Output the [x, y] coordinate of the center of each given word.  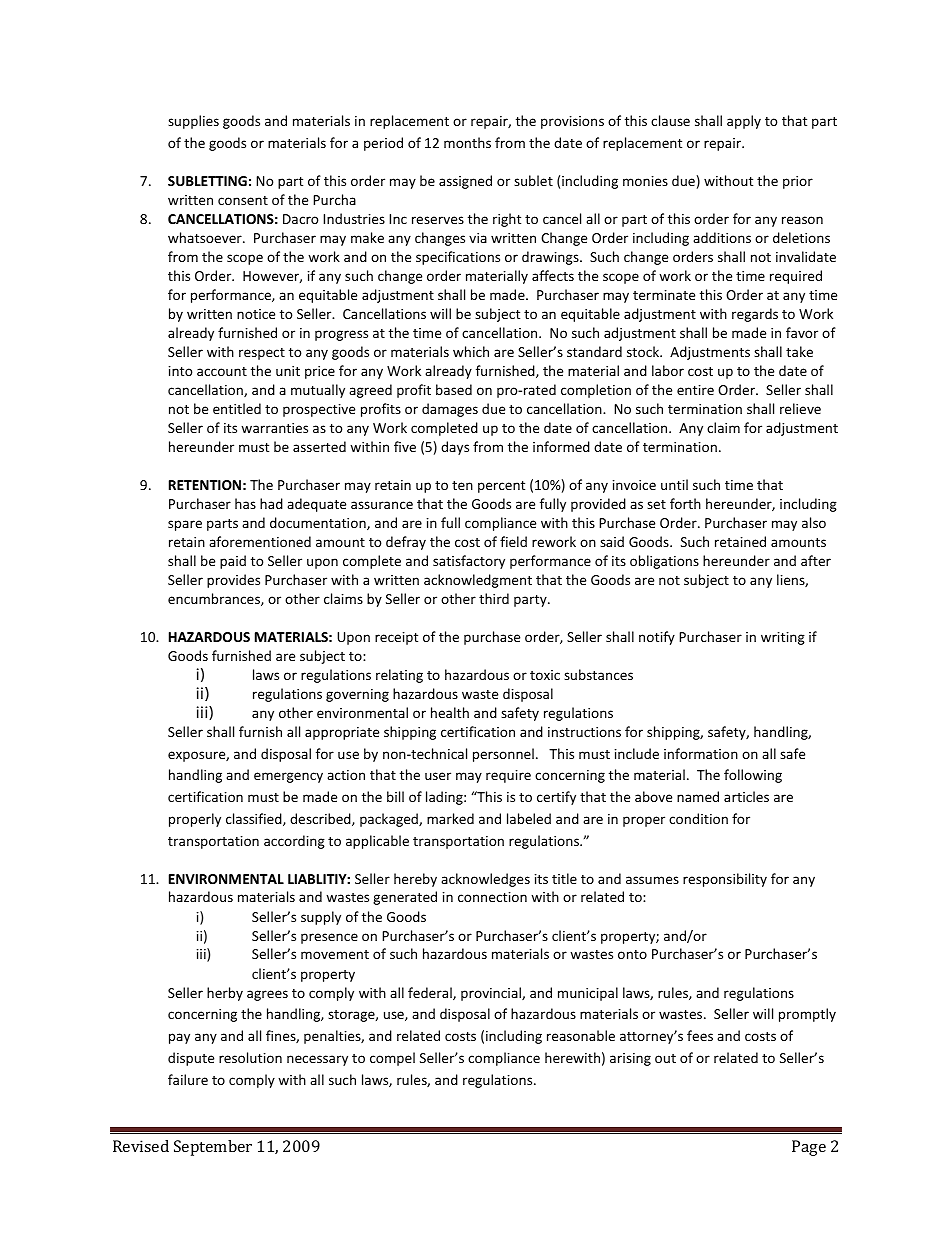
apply [744, 122]
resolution [250, 1057]
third [494, 598]
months [467, 142]
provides [233, 581]
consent [243, 200]
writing [783, 638]
